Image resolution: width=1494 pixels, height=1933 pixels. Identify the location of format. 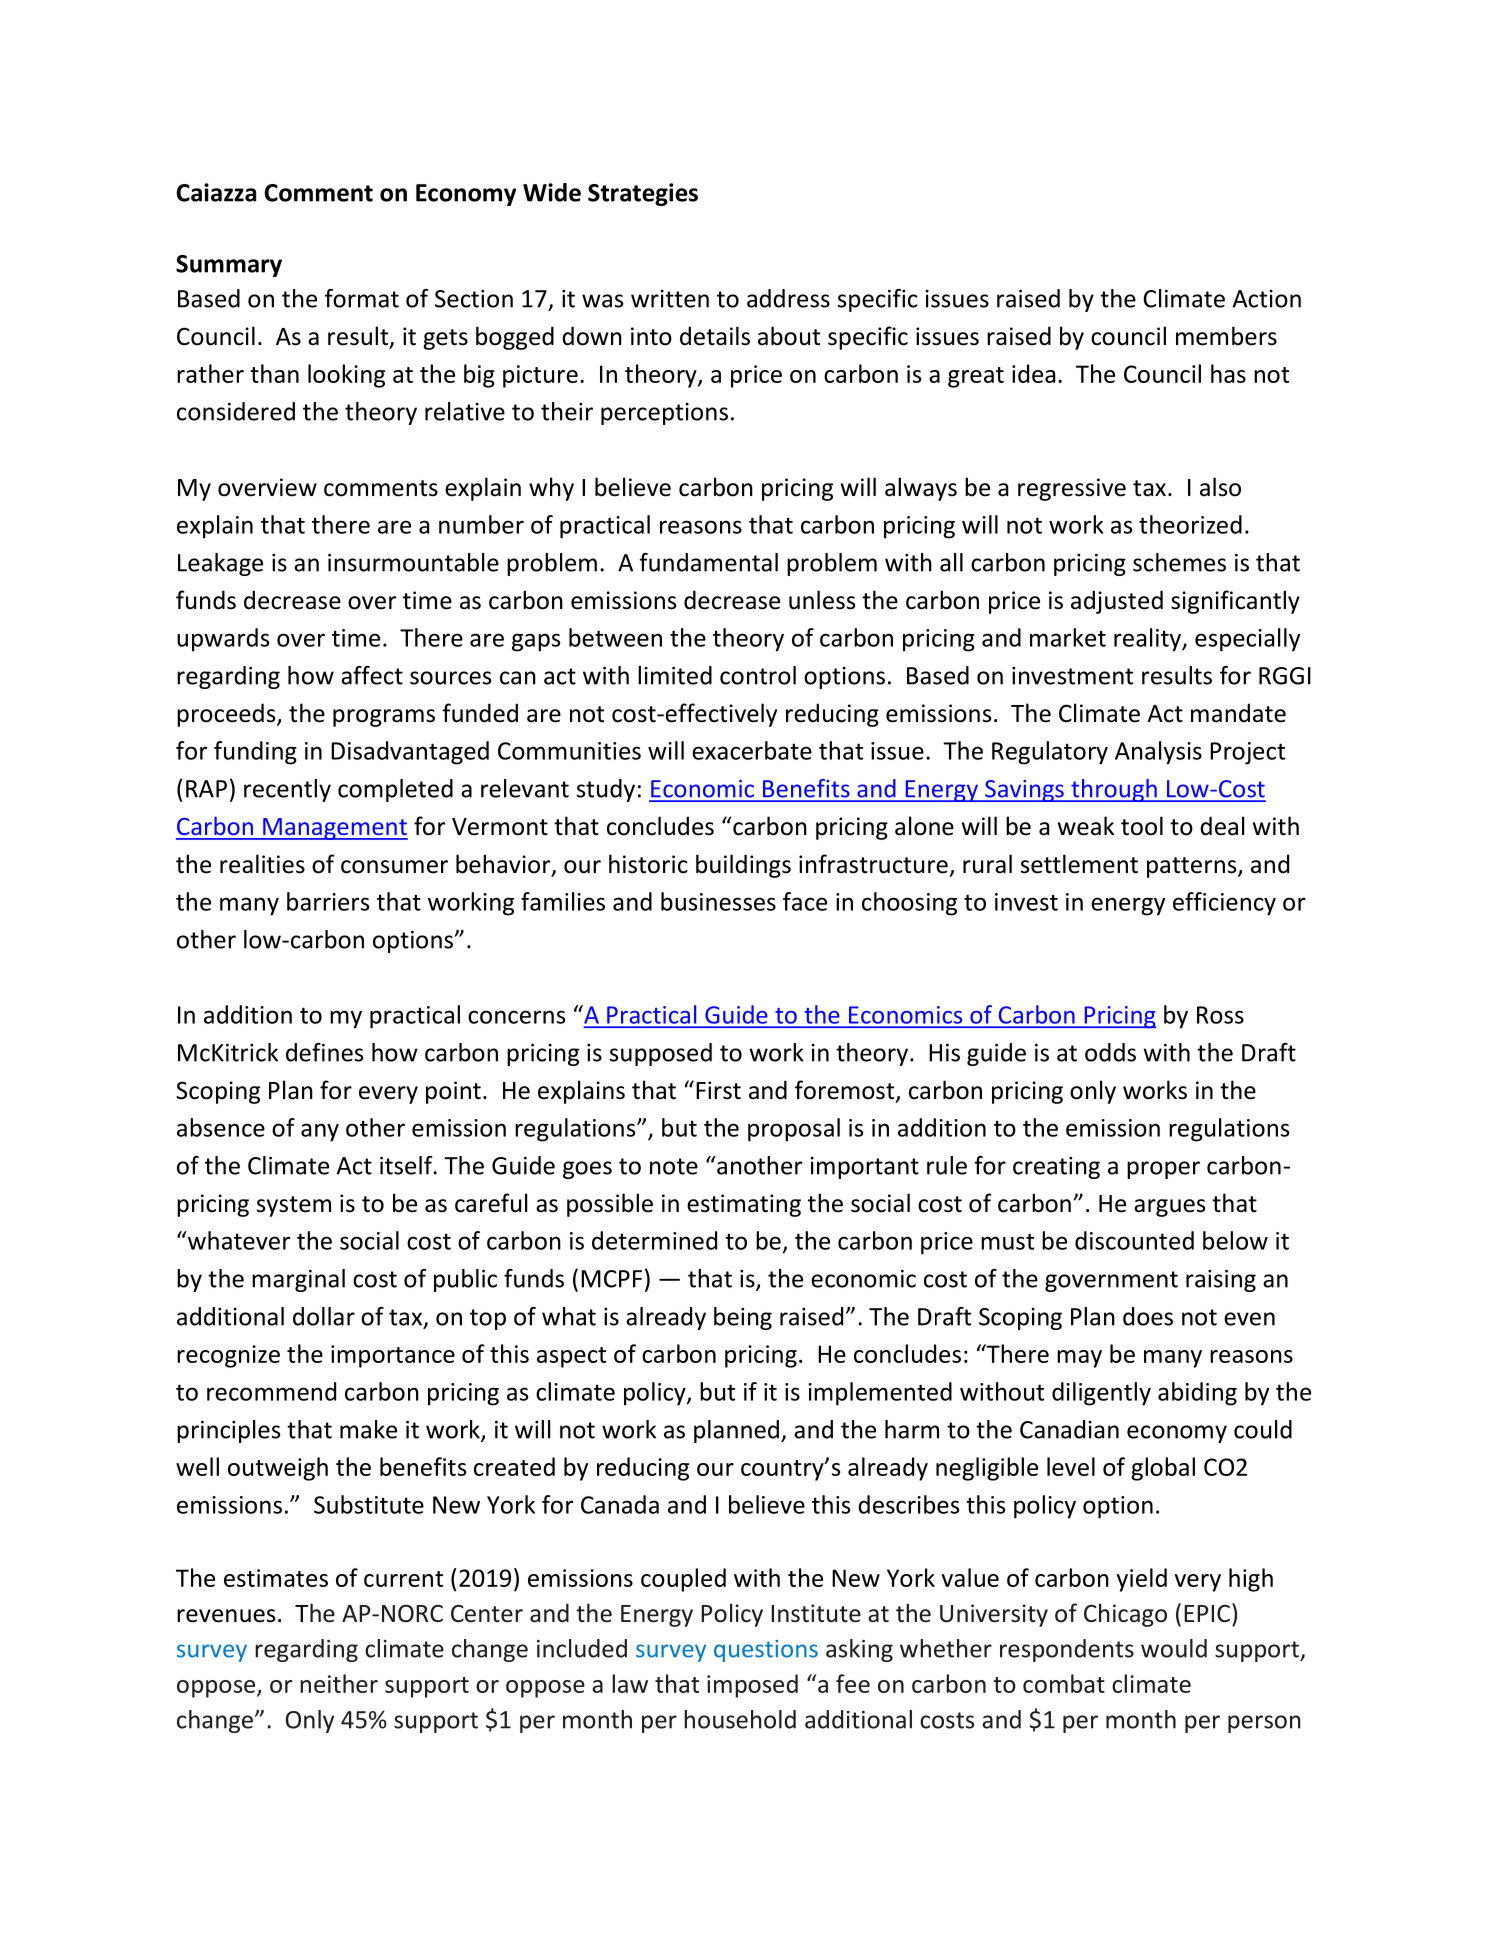
(362, 298).
